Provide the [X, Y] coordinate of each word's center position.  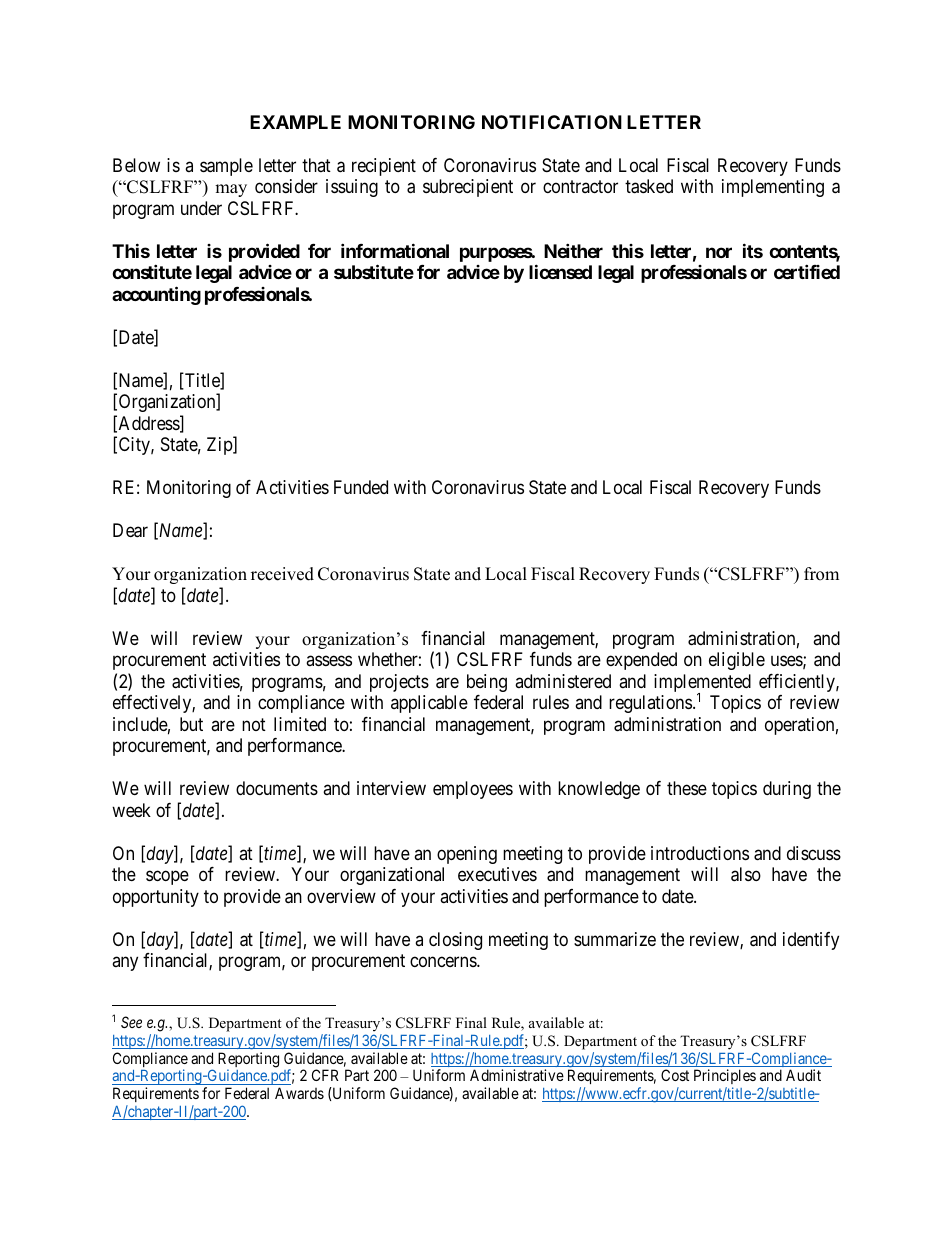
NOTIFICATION [552, 122]
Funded [361, 487]
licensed [560, 272]
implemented [702, 684]
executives [497, 874]
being [487, 683]
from [821, 574]
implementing [773, 188]
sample [226, 167]
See [131, 1022]
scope [167, 877]
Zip [220, 446]
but [191, 724]
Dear [130, 530]
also [746, 874]
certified [807, 272]
